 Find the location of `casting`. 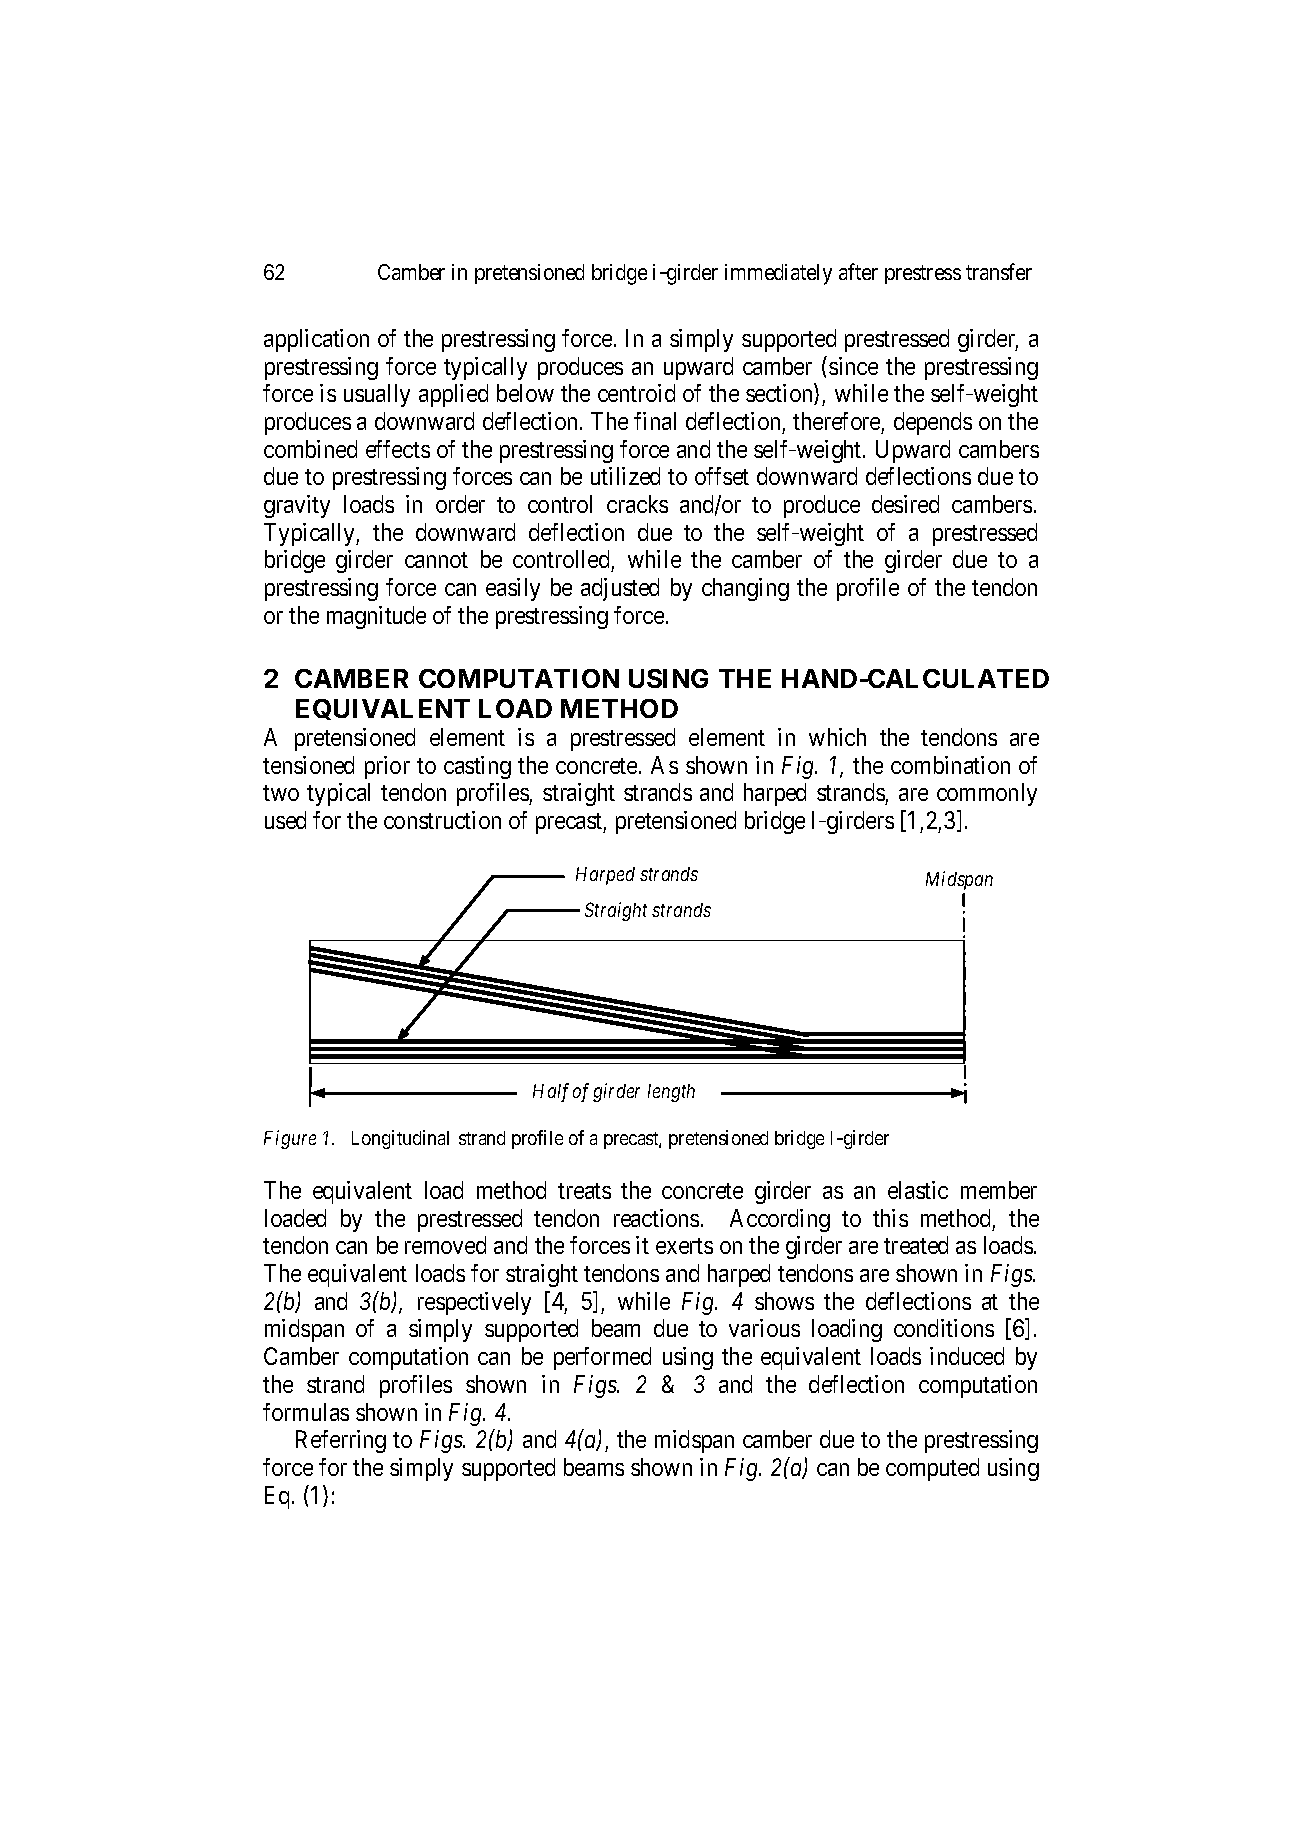

casting is located at coordinates (477, 767).
